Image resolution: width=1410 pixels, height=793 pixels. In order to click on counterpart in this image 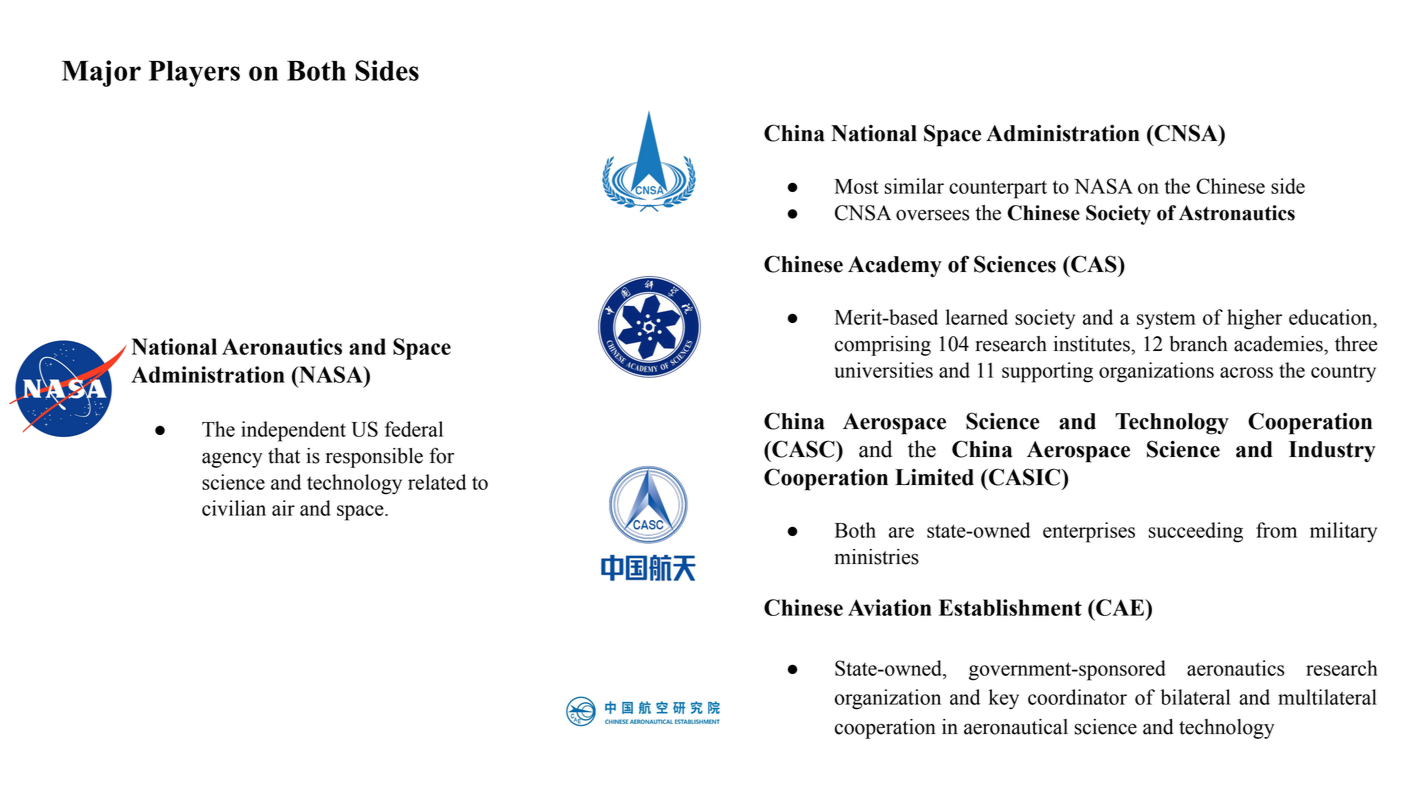, I will do `click(998, 189)`.
